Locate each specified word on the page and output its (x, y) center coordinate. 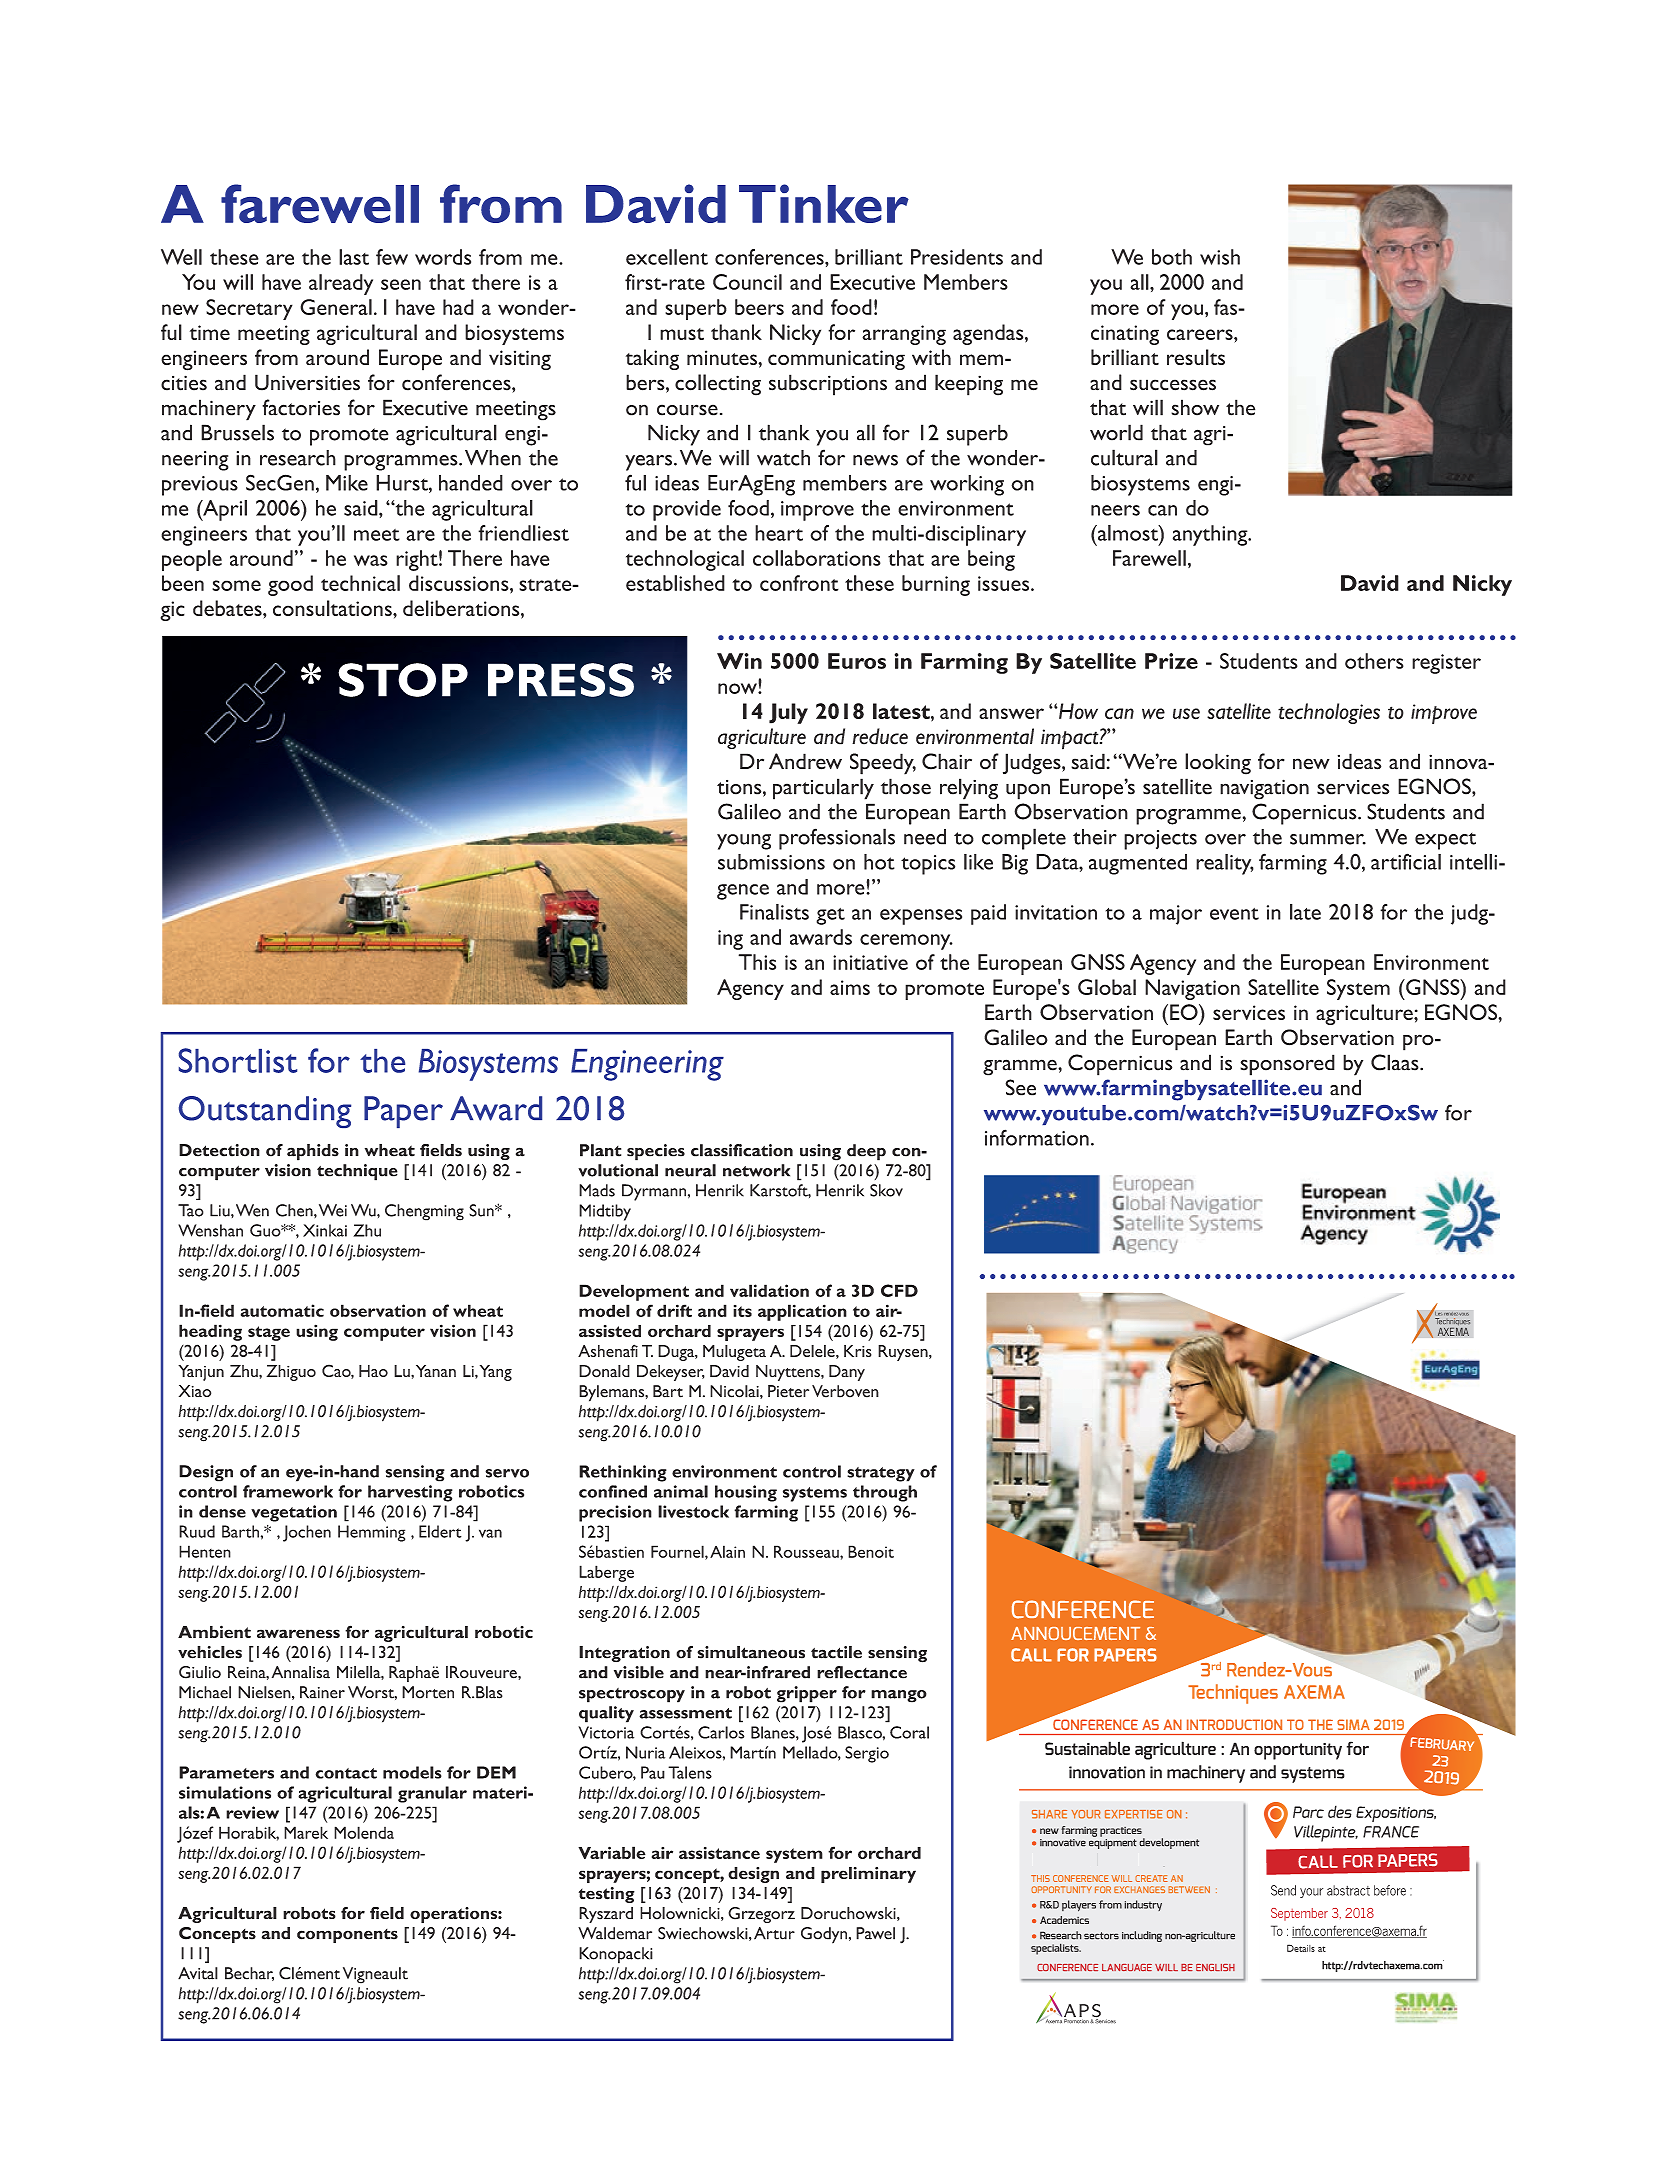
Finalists (774, 912)
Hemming (371, 1533)
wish (1220, 257)
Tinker (824, 203)
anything (1211, 535)
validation (769, 1290)
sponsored (1287, 1065)
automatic (282, 1310)
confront (799, 583)
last (354, 257)
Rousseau (807, 1551)
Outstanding (265, 1112)
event (1234, 914)
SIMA (1353, 1724)
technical (360, 583)
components (347, 1936)
